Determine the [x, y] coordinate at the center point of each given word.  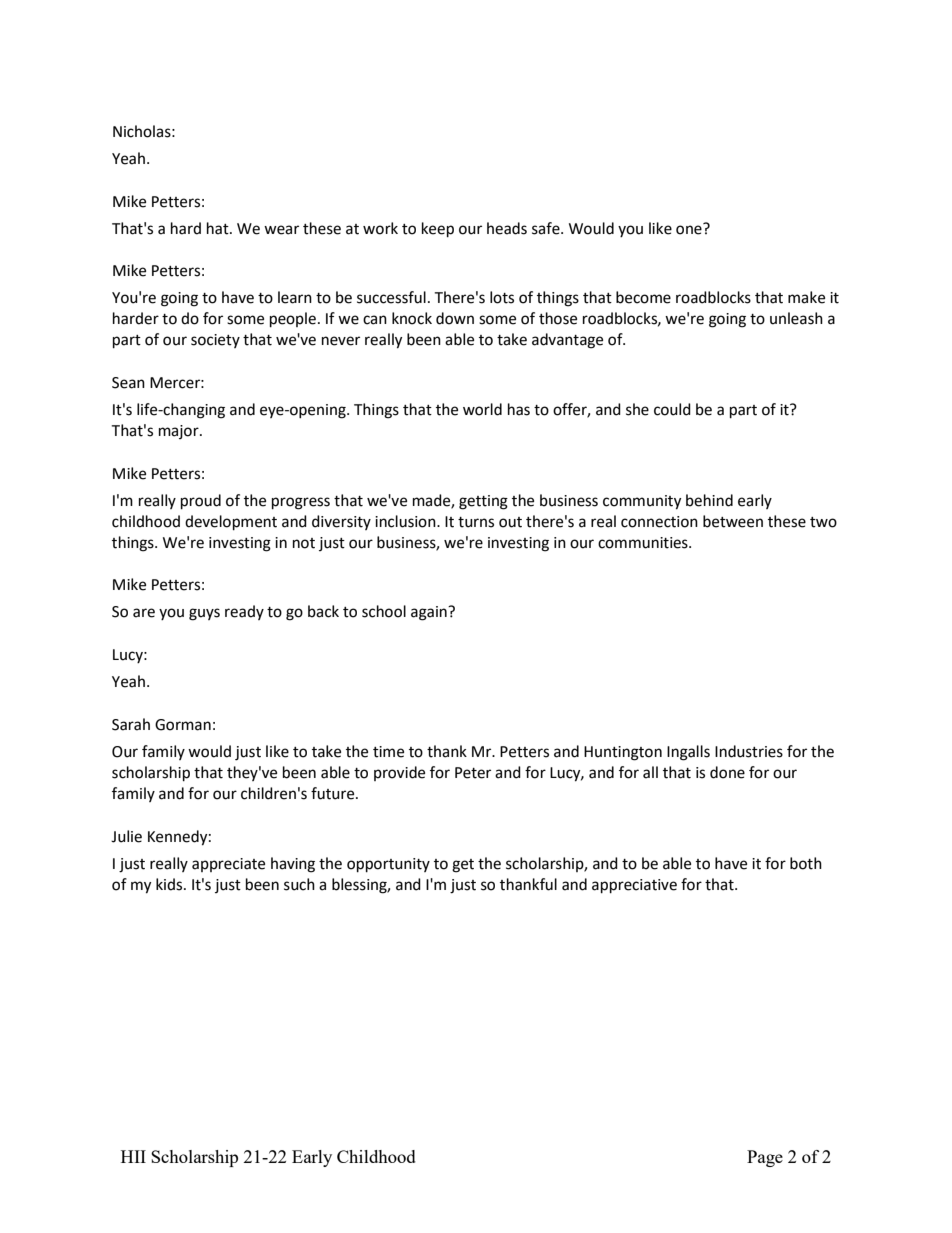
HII [133, 1156]
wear [281, 230]
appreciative [634, 886]
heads [507, 228]
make [806, 297]
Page [765, 1158]
